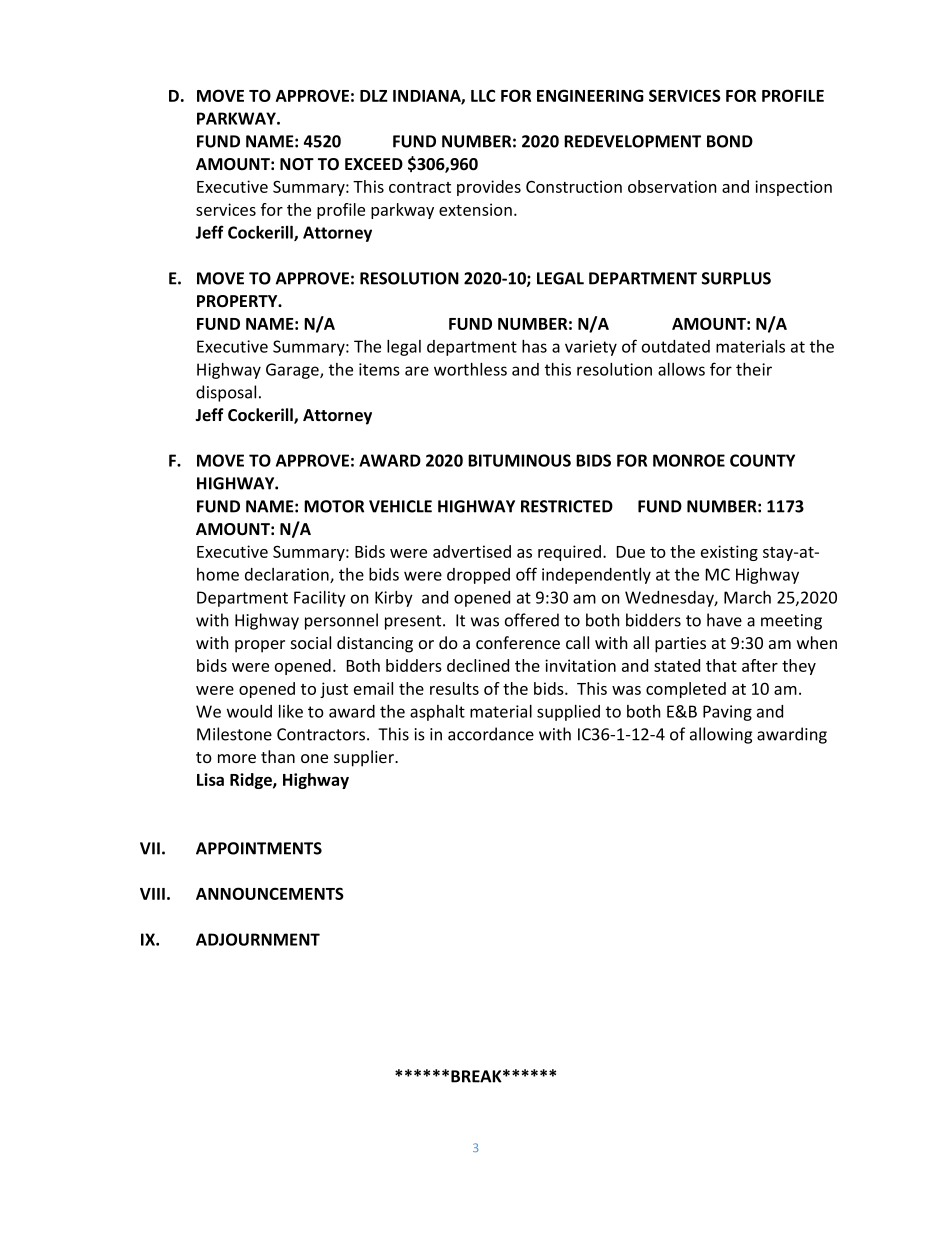 This screenshot has width=952, height=1233. I want to click on worthless, so click(470, 369).
